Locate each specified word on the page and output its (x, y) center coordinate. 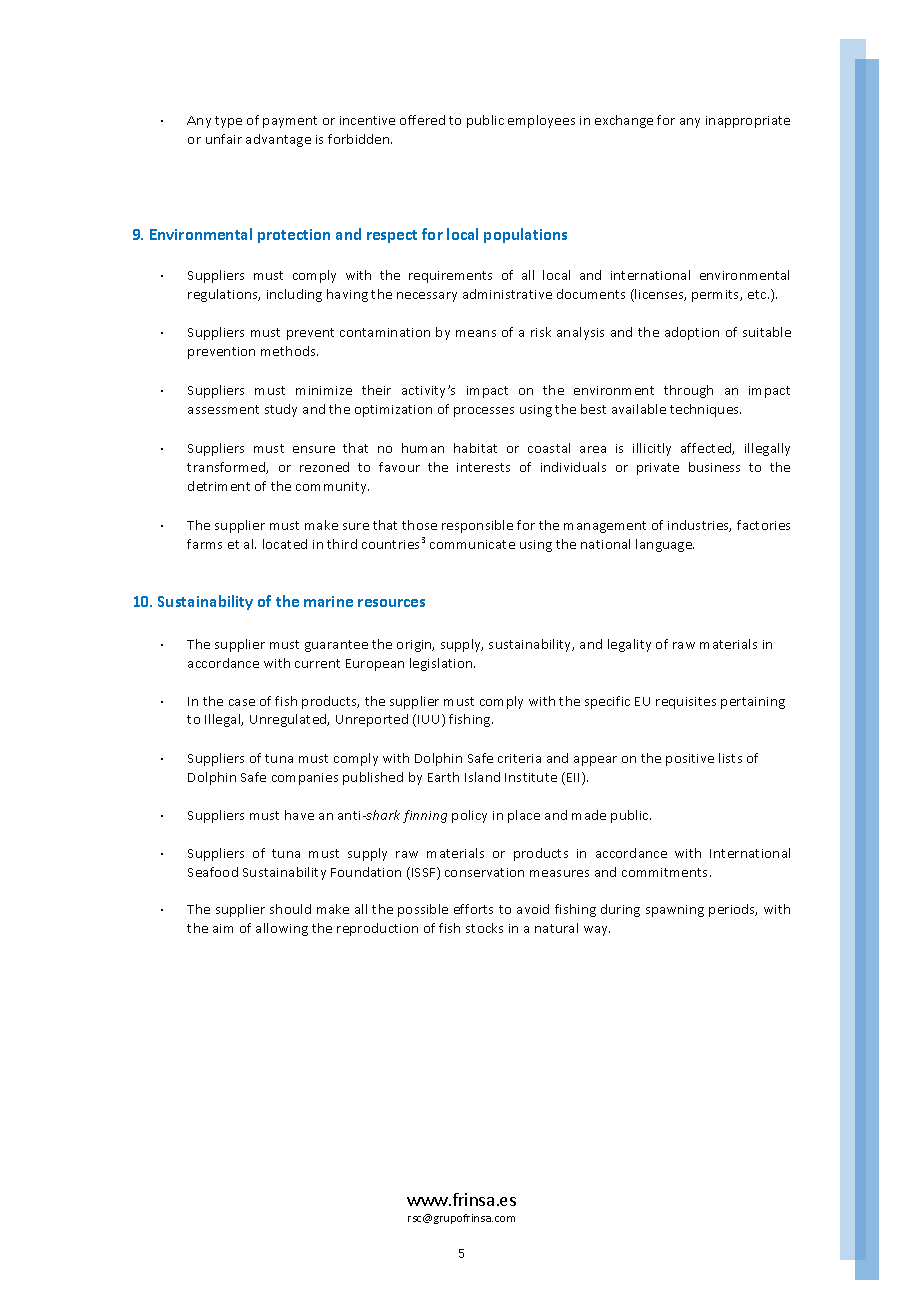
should (290, 909)
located (285, 544)
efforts (473, 909)
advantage (278, 140)
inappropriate (748, 122)
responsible (477, 526)
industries (699, 526)
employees (541, 121)
